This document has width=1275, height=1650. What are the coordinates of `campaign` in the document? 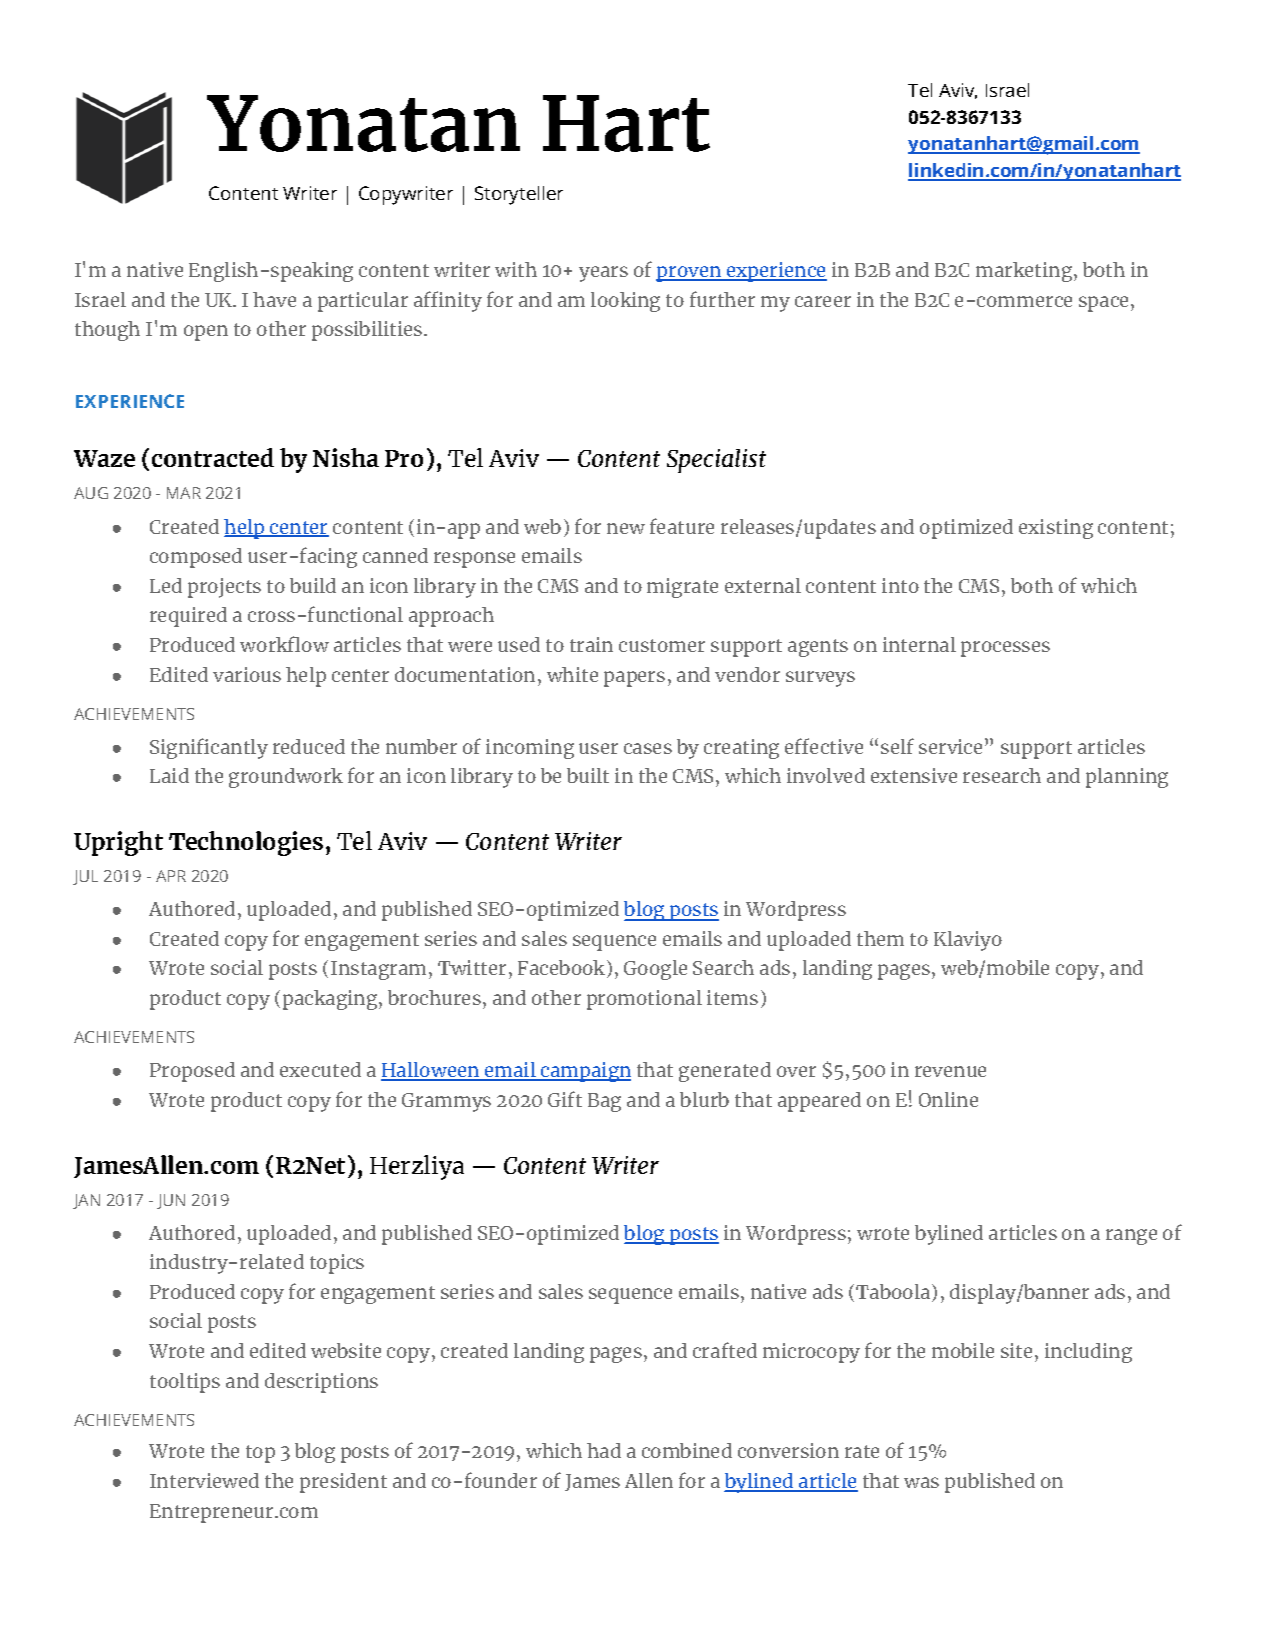 It's located at (585, 1072).
